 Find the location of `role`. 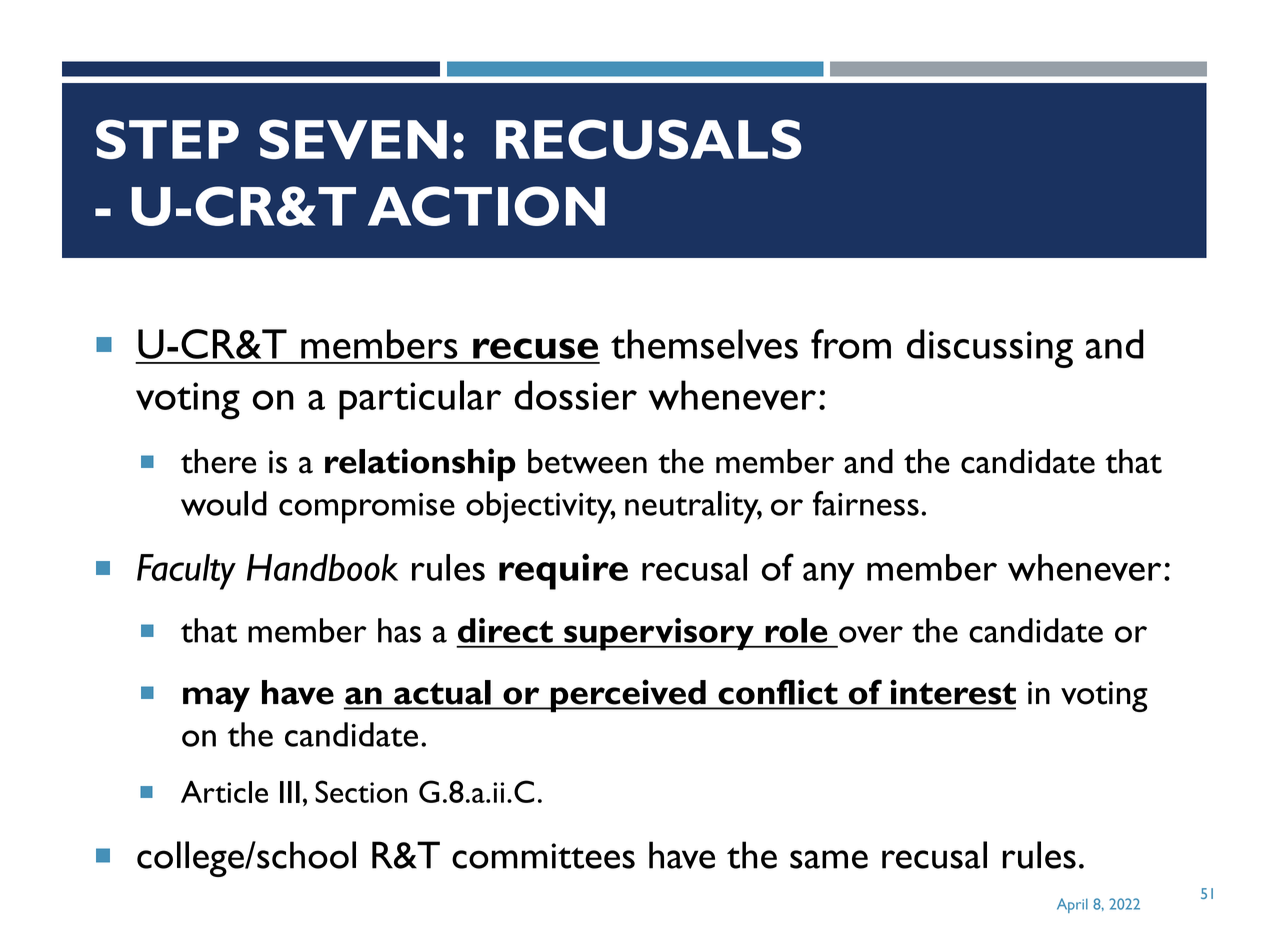

role is located at coordinates (796, 630).
